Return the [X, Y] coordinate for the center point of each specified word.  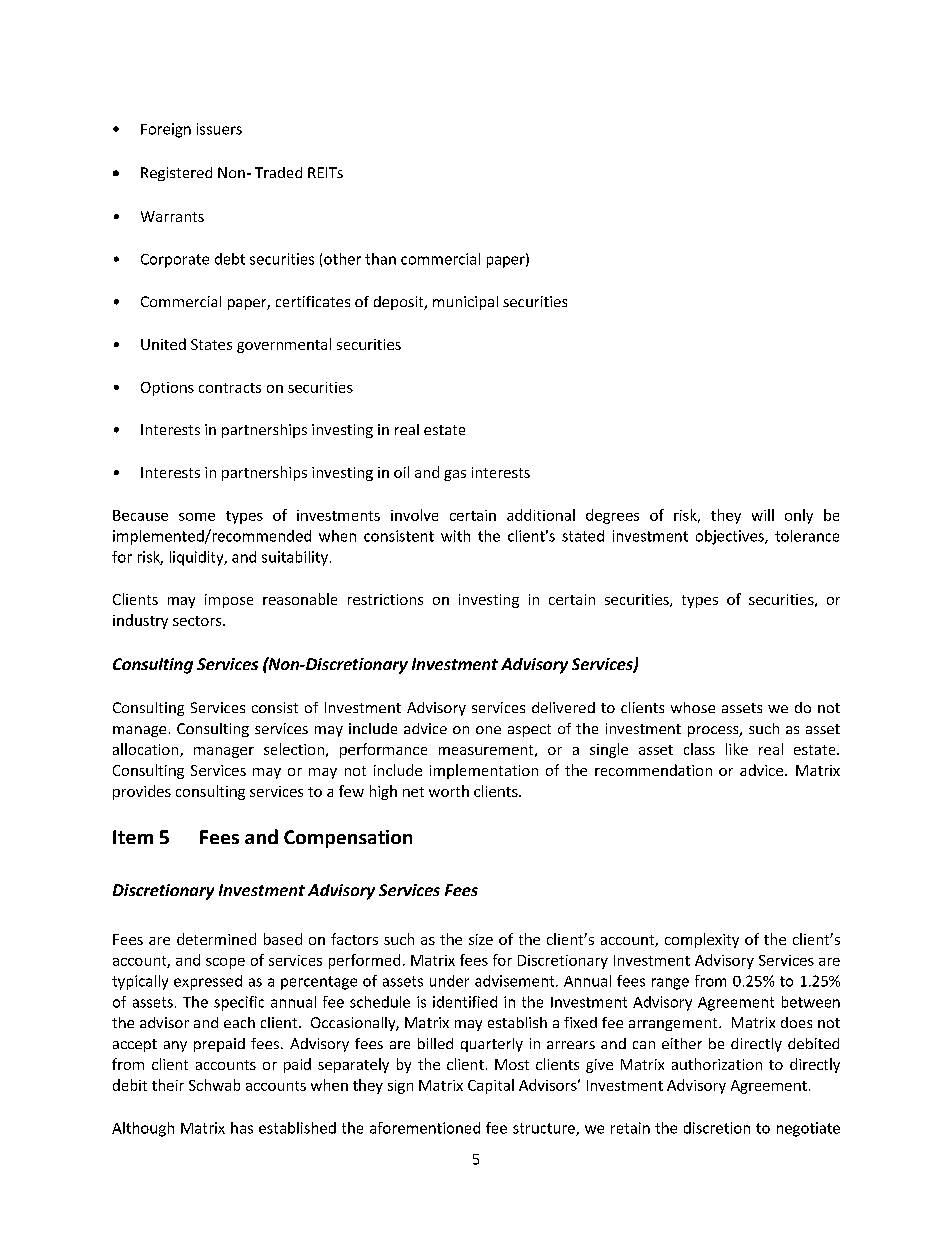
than [380, 259]
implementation [484, 771]
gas [455, 475]
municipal [465, 303]
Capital [491, 1086]
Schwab [214, 1085]
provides [142, 792]
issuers [219, 129]
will [763, 515]
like [737, 749]
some [197, 517]
